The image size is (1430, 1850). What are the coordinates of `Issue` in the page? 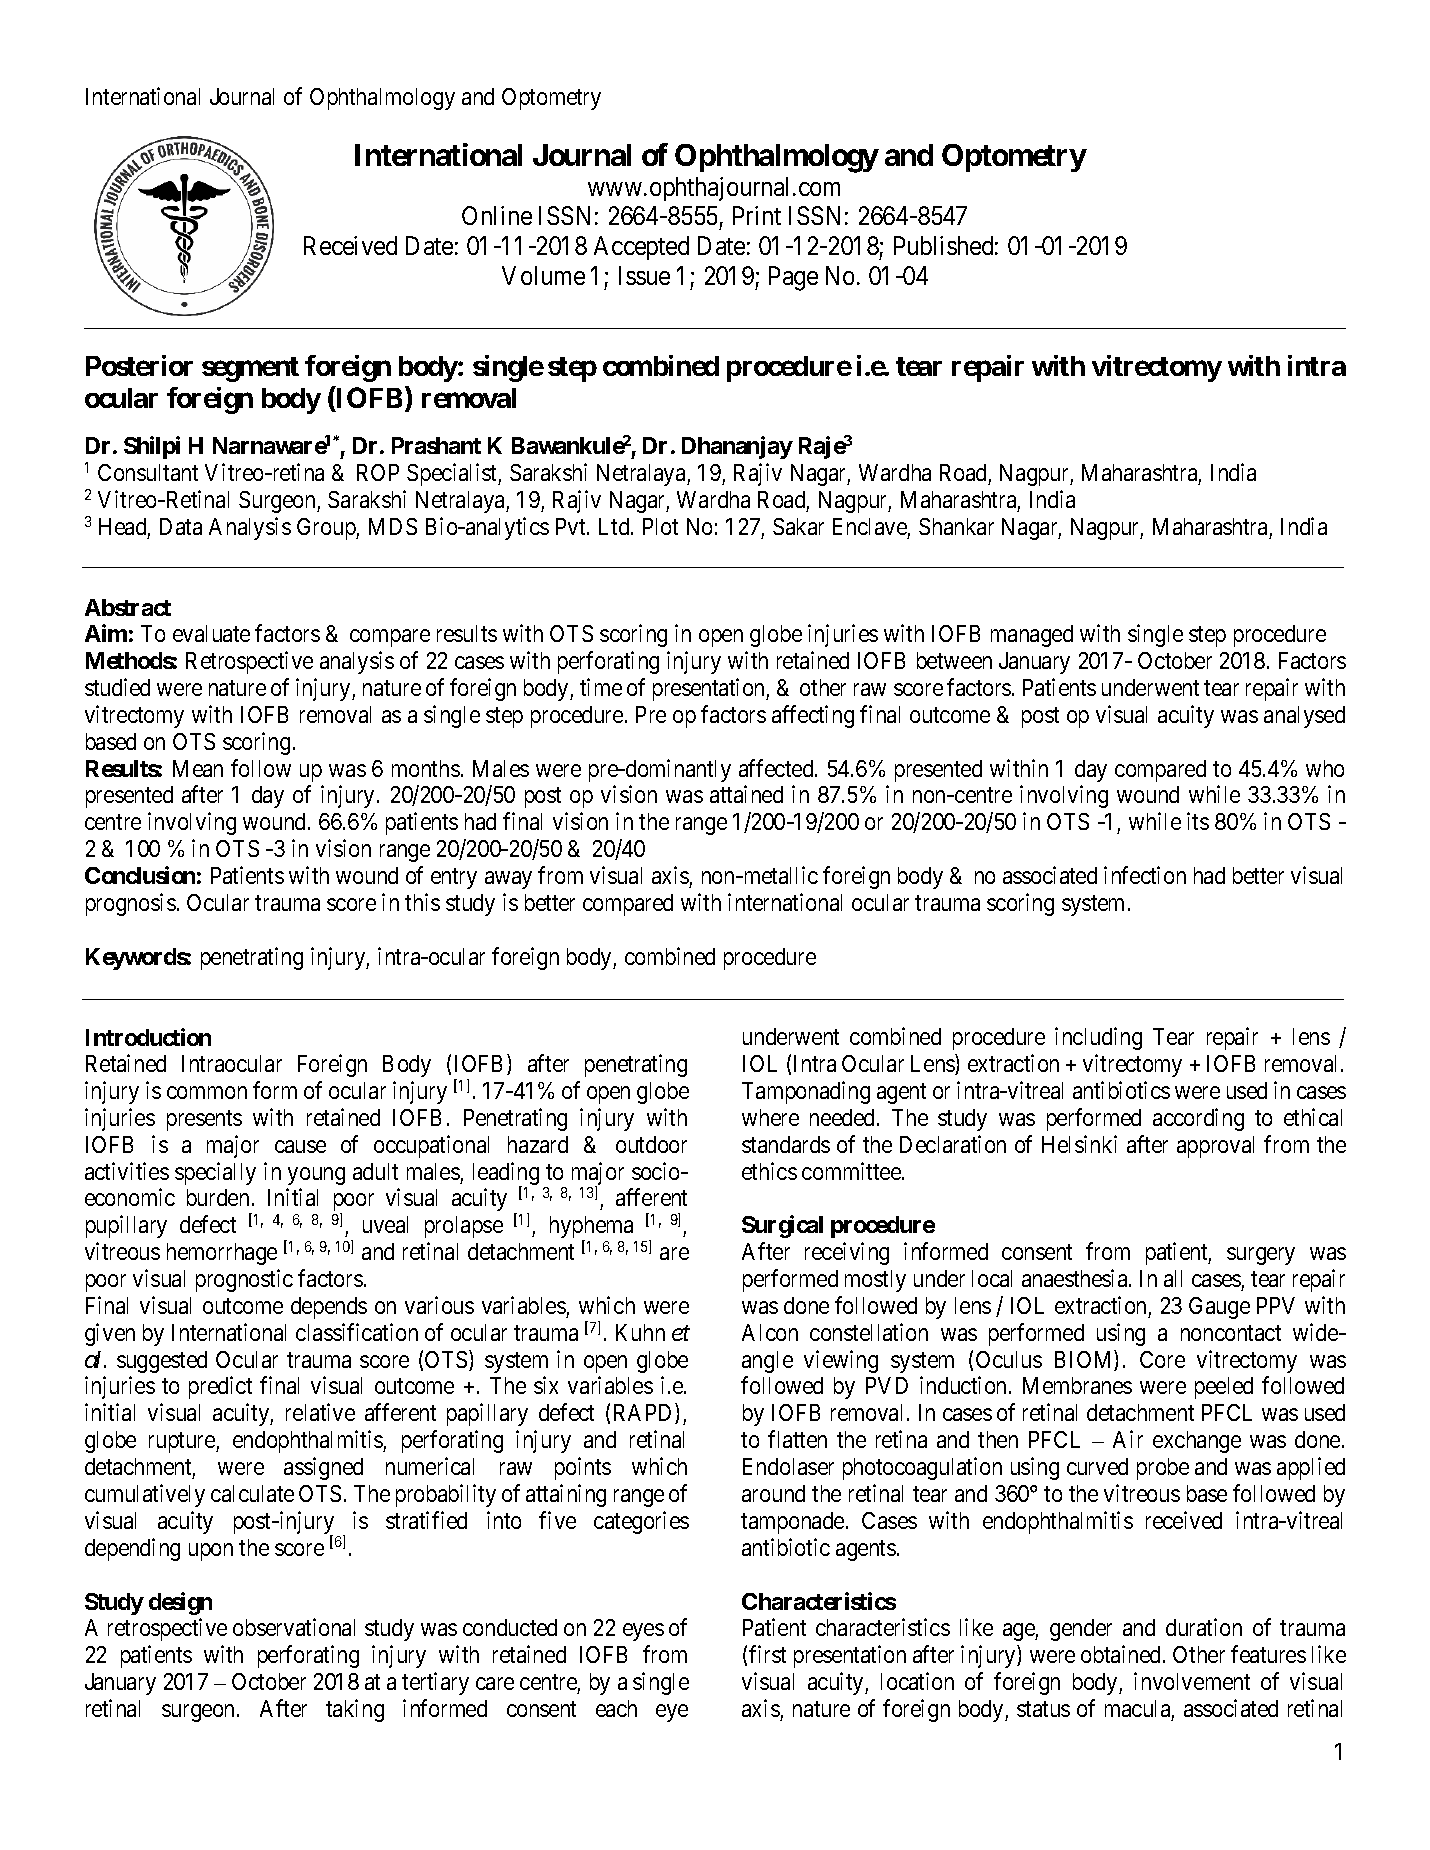 It's located at (644, 275).
